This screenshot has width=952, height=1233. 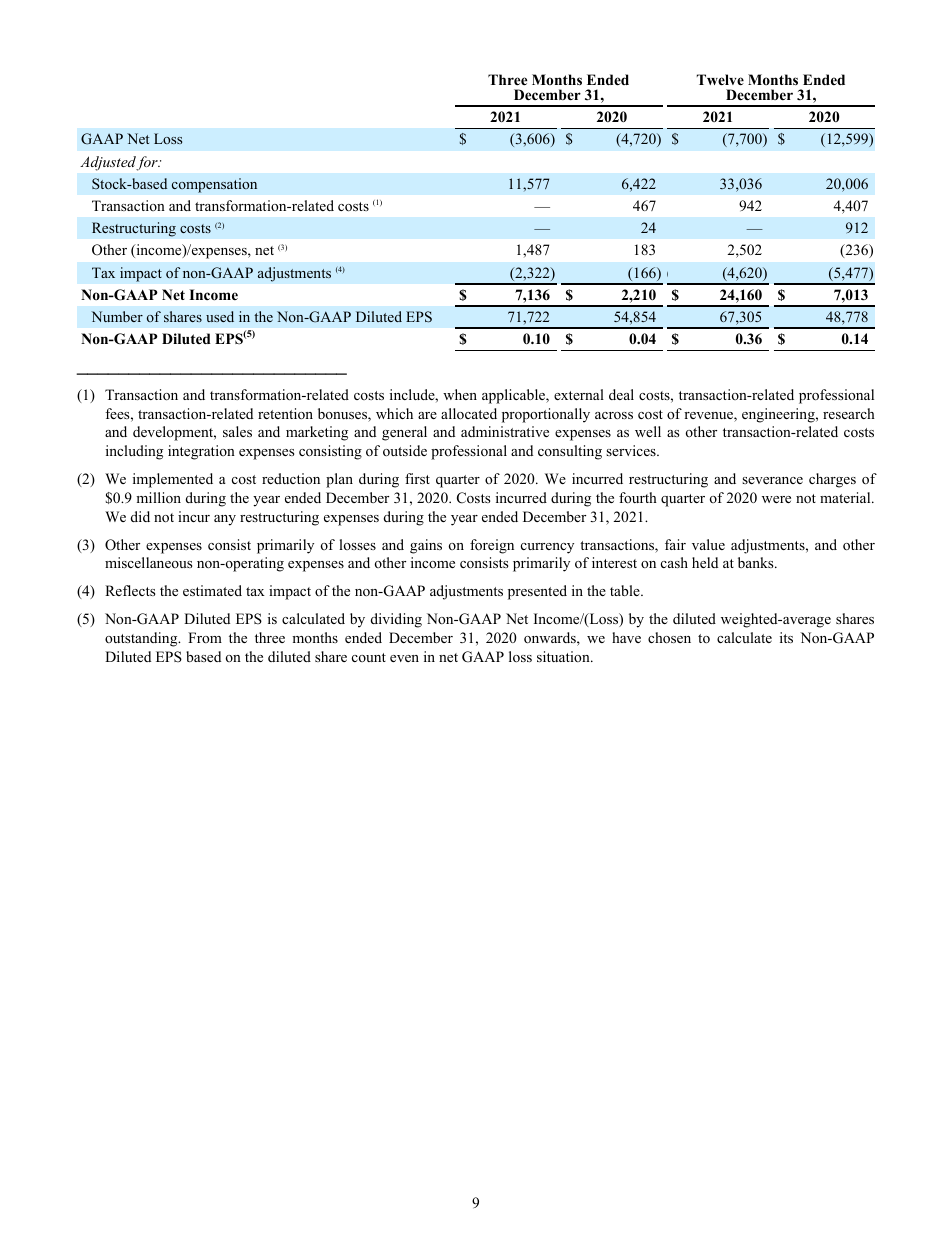 I want to click on well, so click(x=648, y=431).
